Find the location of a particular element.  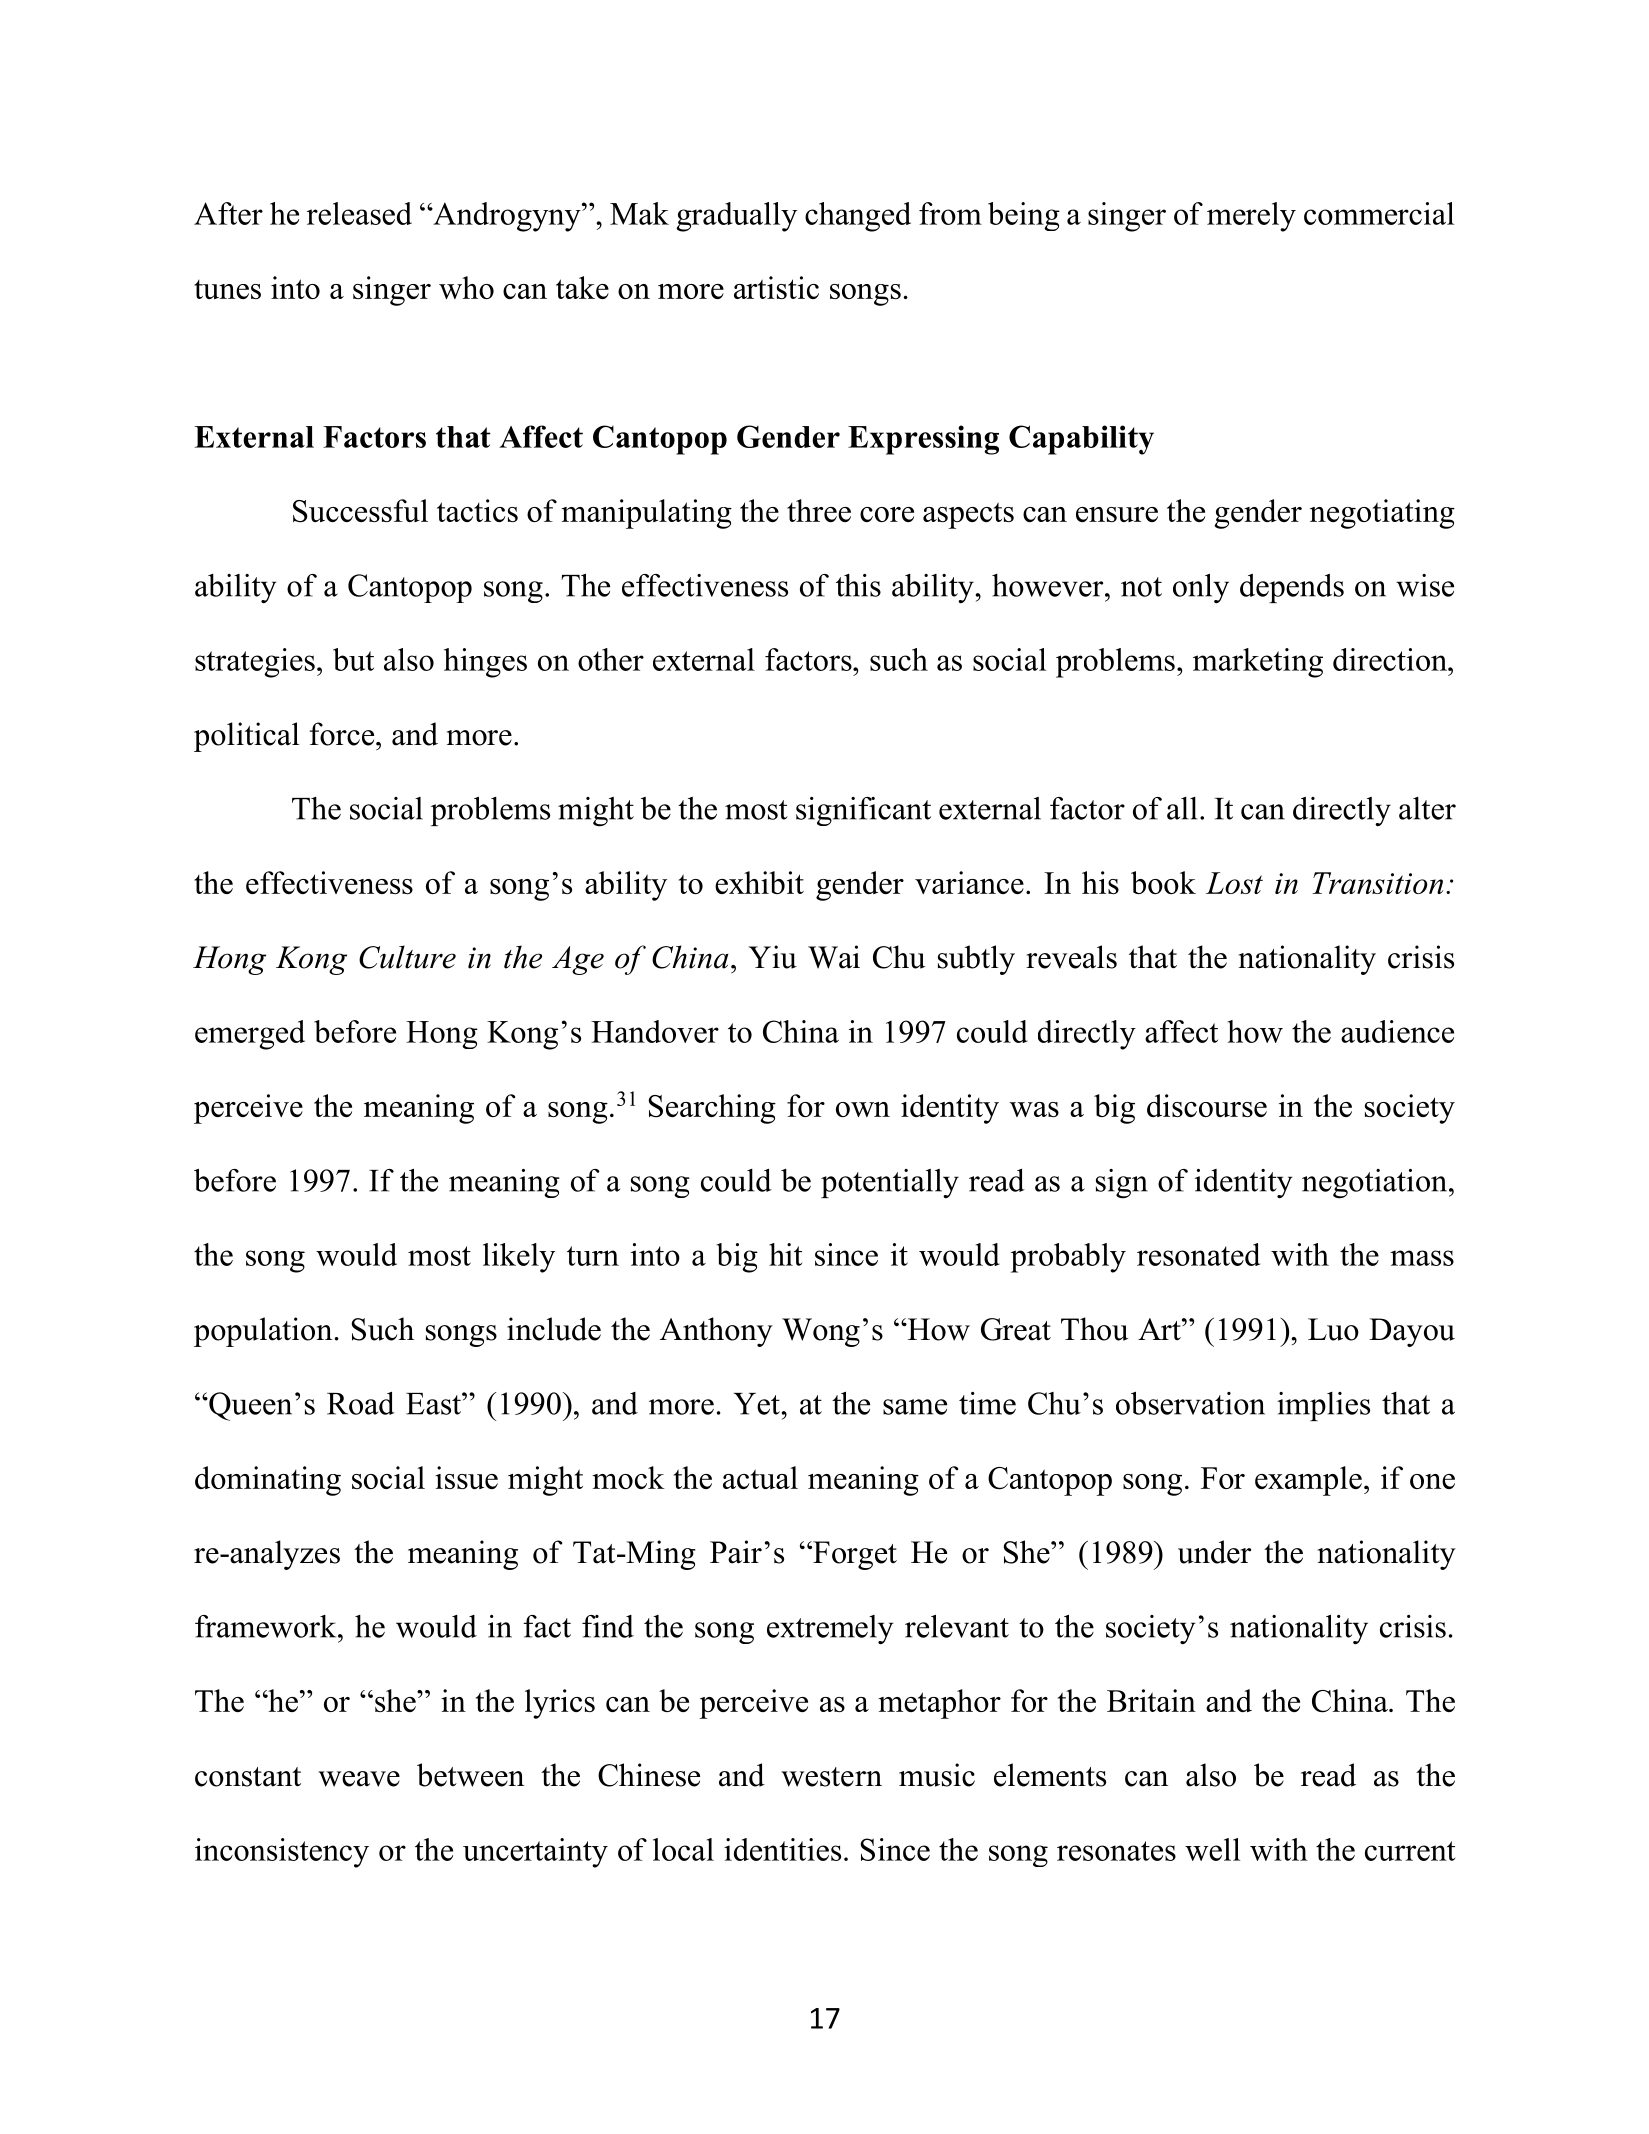

weave is located at coordinates (359, 1779).
